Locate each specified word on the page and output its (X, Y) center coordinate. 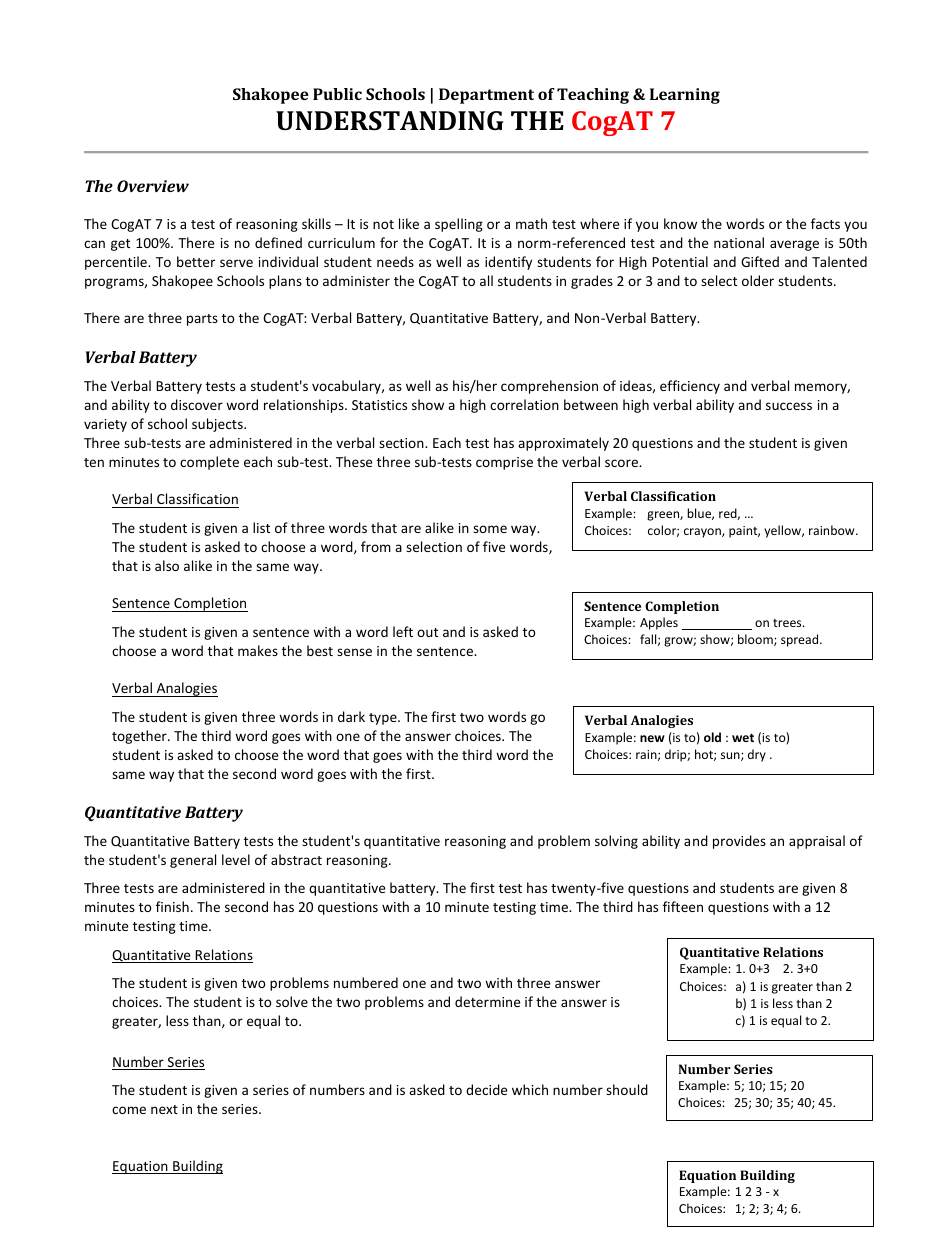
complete (209, 463)
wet (743, 737)
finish (172, 906)
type (384, 719)
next (164, 1109)
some (490, 529)
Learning (685, 96)
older (758, 280)
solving (616, 842)
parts (202, 320)
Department (486, 96)
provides (739, 842)
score (622, 463)
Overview (153, 186)
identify (508, 263)
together (140, 737)
